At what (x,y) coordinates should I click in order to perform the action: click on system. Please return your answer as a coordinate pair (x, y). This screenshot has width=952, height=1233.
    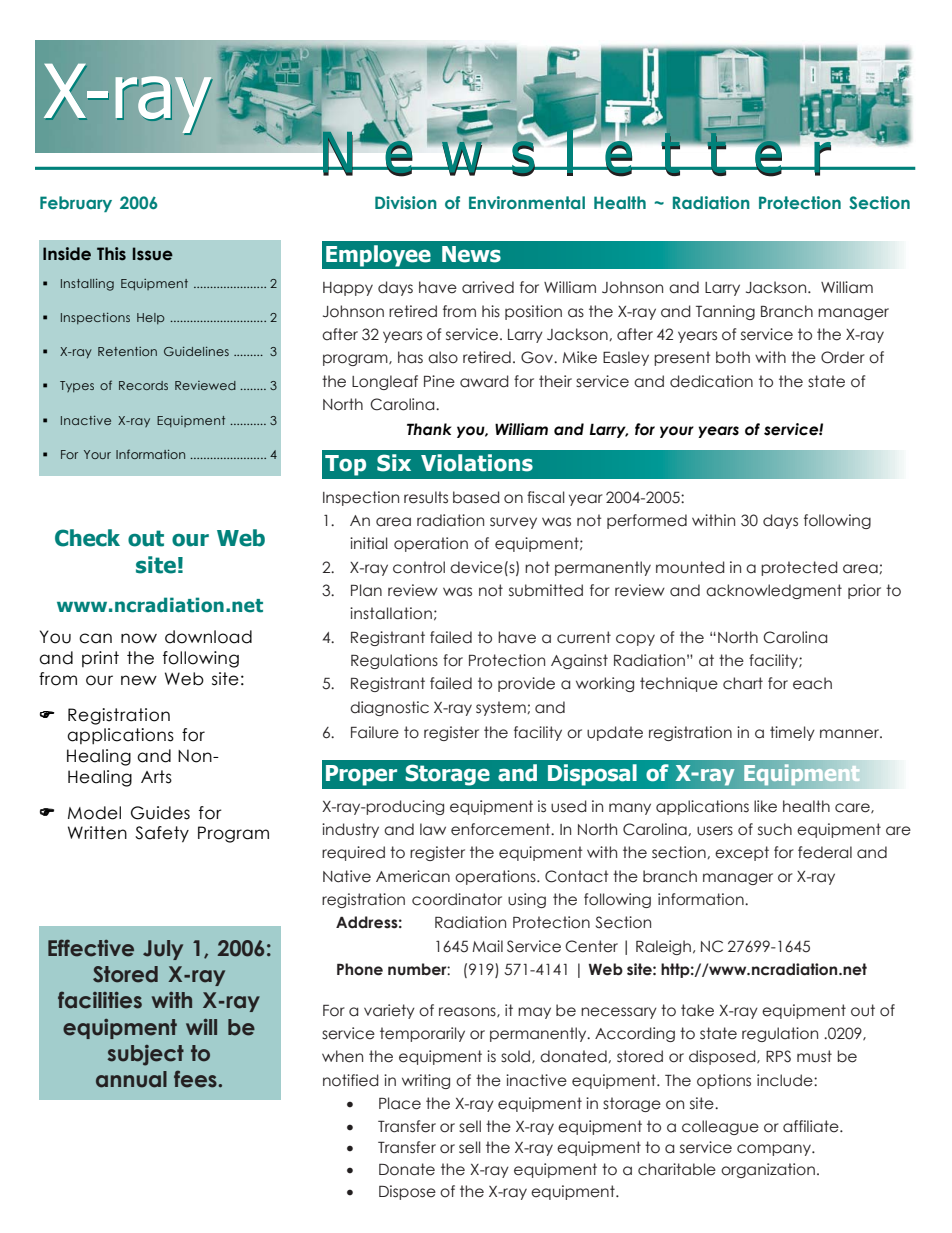
    Looking at the image, I should click on (502, 708).
